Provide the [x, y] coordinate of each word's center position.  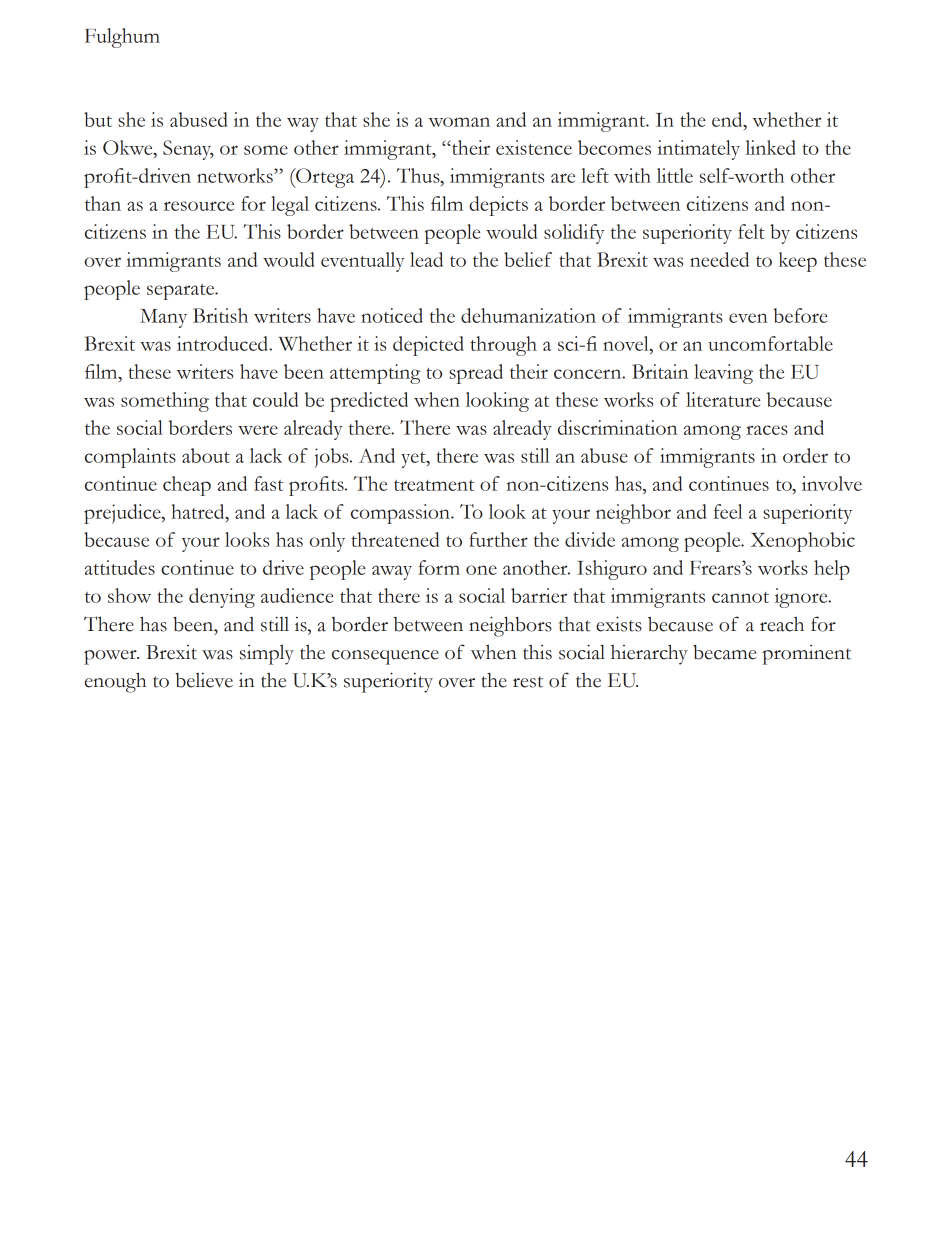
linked [770, 147]
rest [528, 682]
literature [723, 399]
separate [182, 292]
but [98, 119]
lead [426, 259]
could [275, 399]
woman [459, 122]
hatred [199, 511]
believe [204, 680]
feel [728, 511]
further [498, 539]
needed [719, 259]
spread [476, 374]
